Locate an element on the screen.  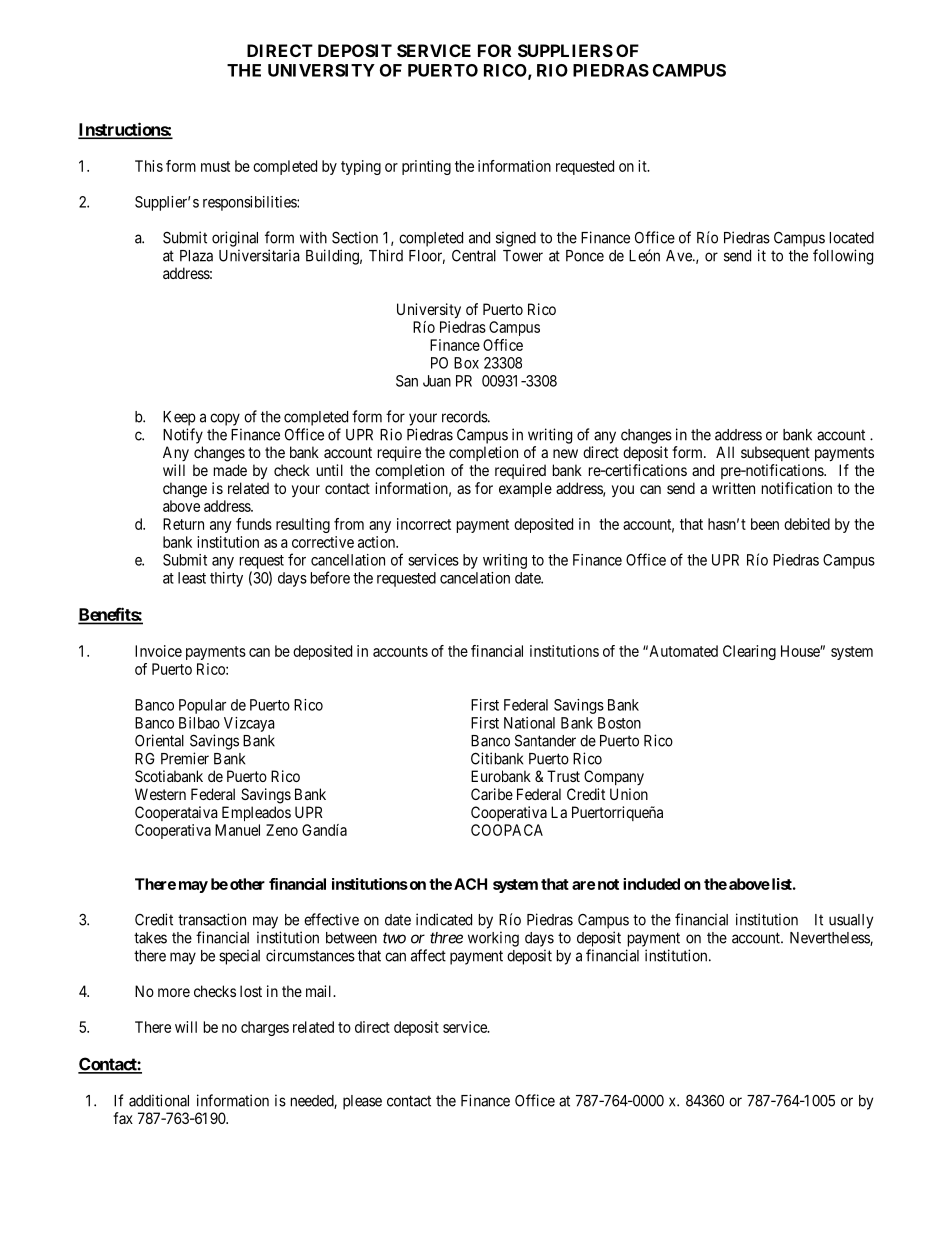
ACH is located at coordinates (470, 884).
